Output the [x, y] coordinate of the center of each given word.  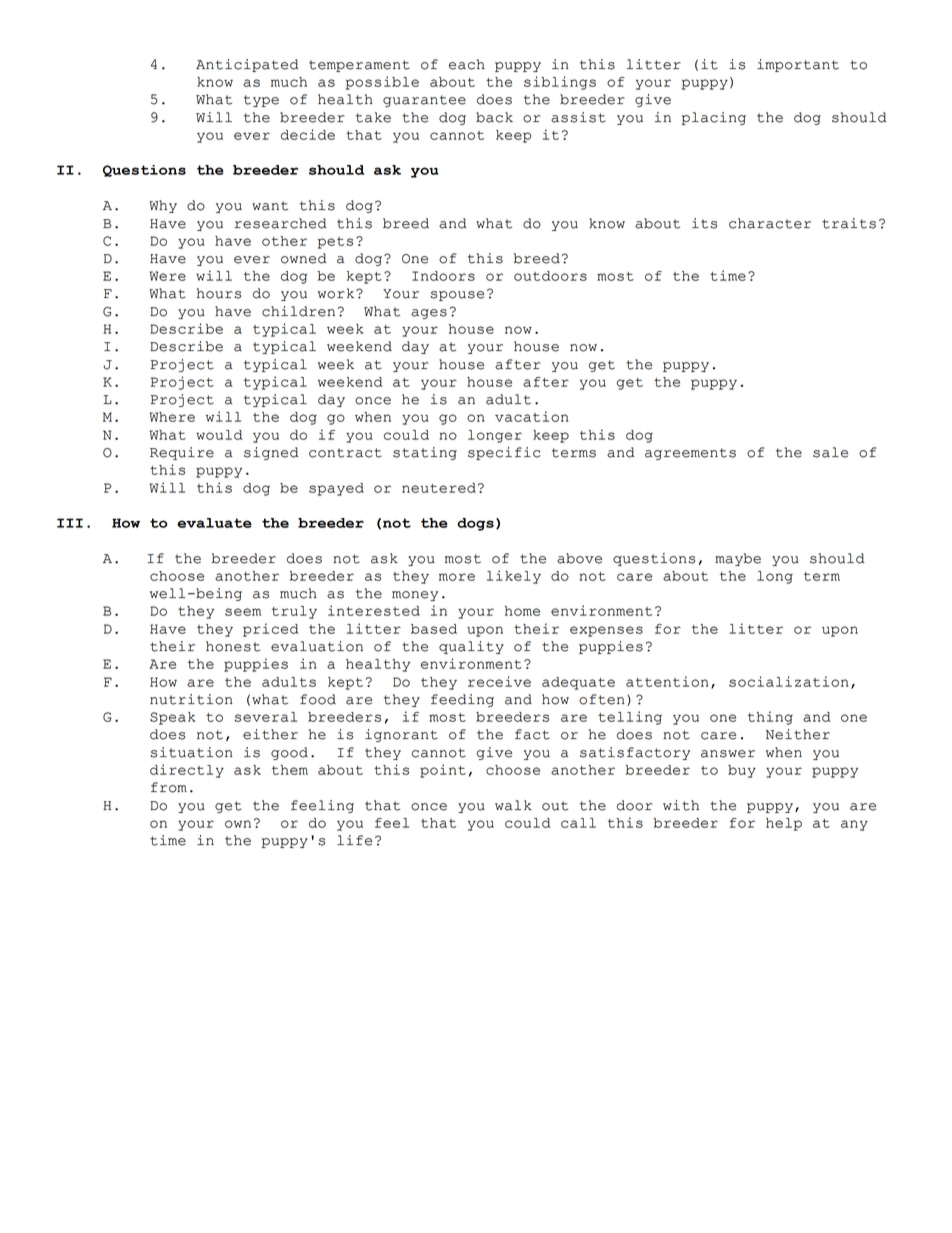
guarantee [424, 101]
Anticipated [247, 65]
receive [499, 681]
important [798, 65]
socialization [788, 681]
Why [163, 206]
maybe [738, 559]
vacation [531, 416]
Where [172, 417]
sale [830, 452]
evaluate [214, 523]
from [169, 787]
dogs [475, 524]
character [770, 223]
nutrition [191, 699]
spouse [457, 296]
